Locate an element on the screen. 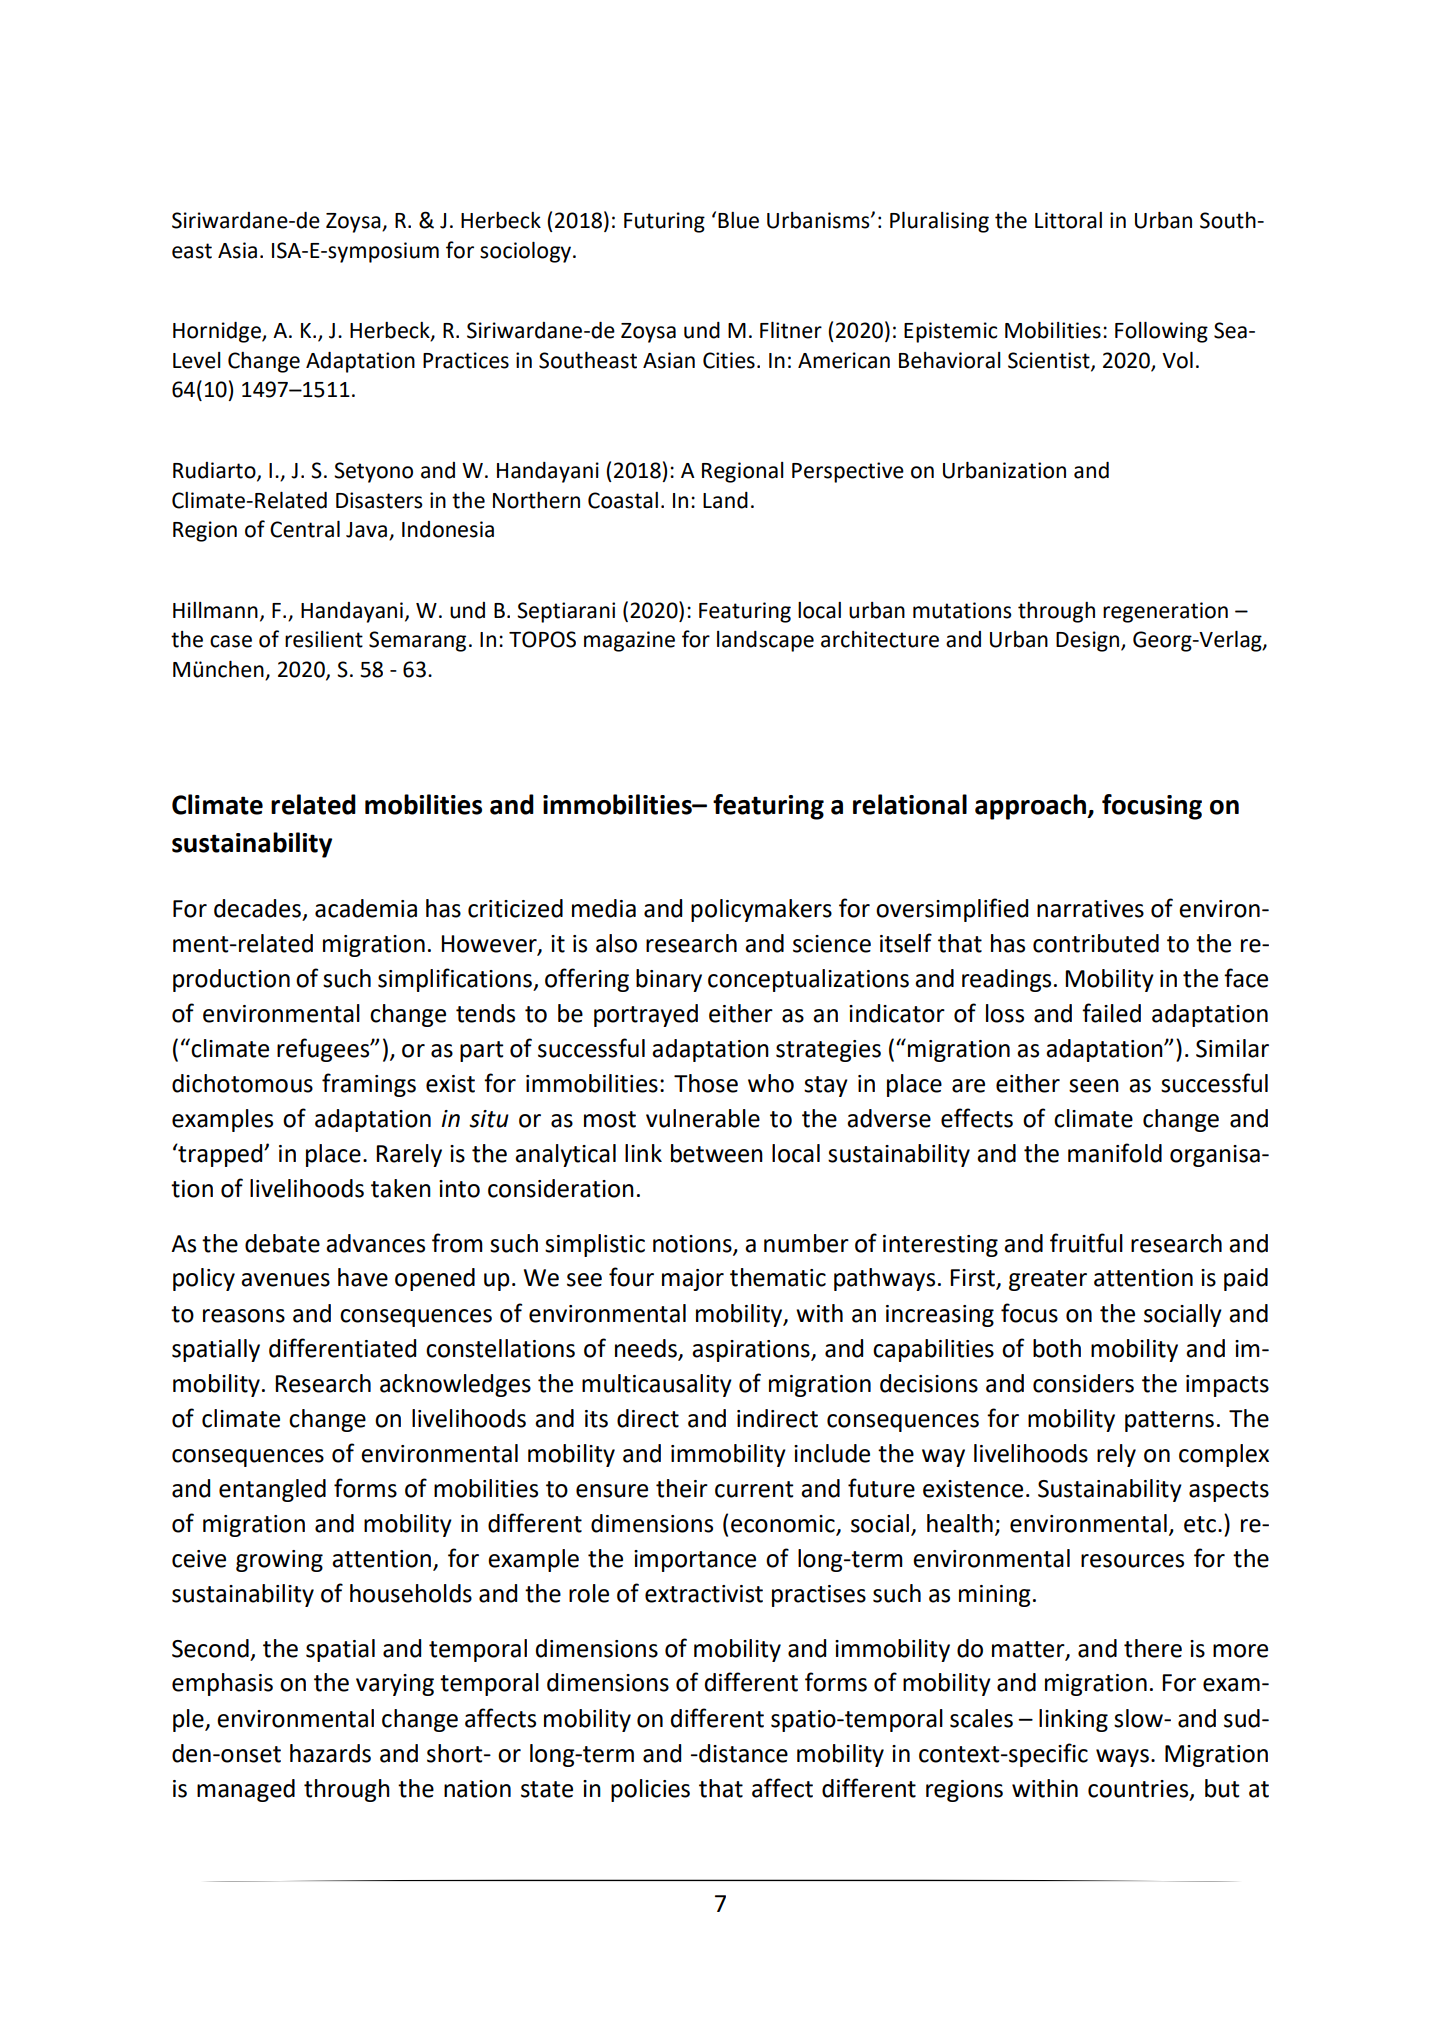 This screenshot has height=2037, width=1441. academia is located at coordinates (366, 908).
